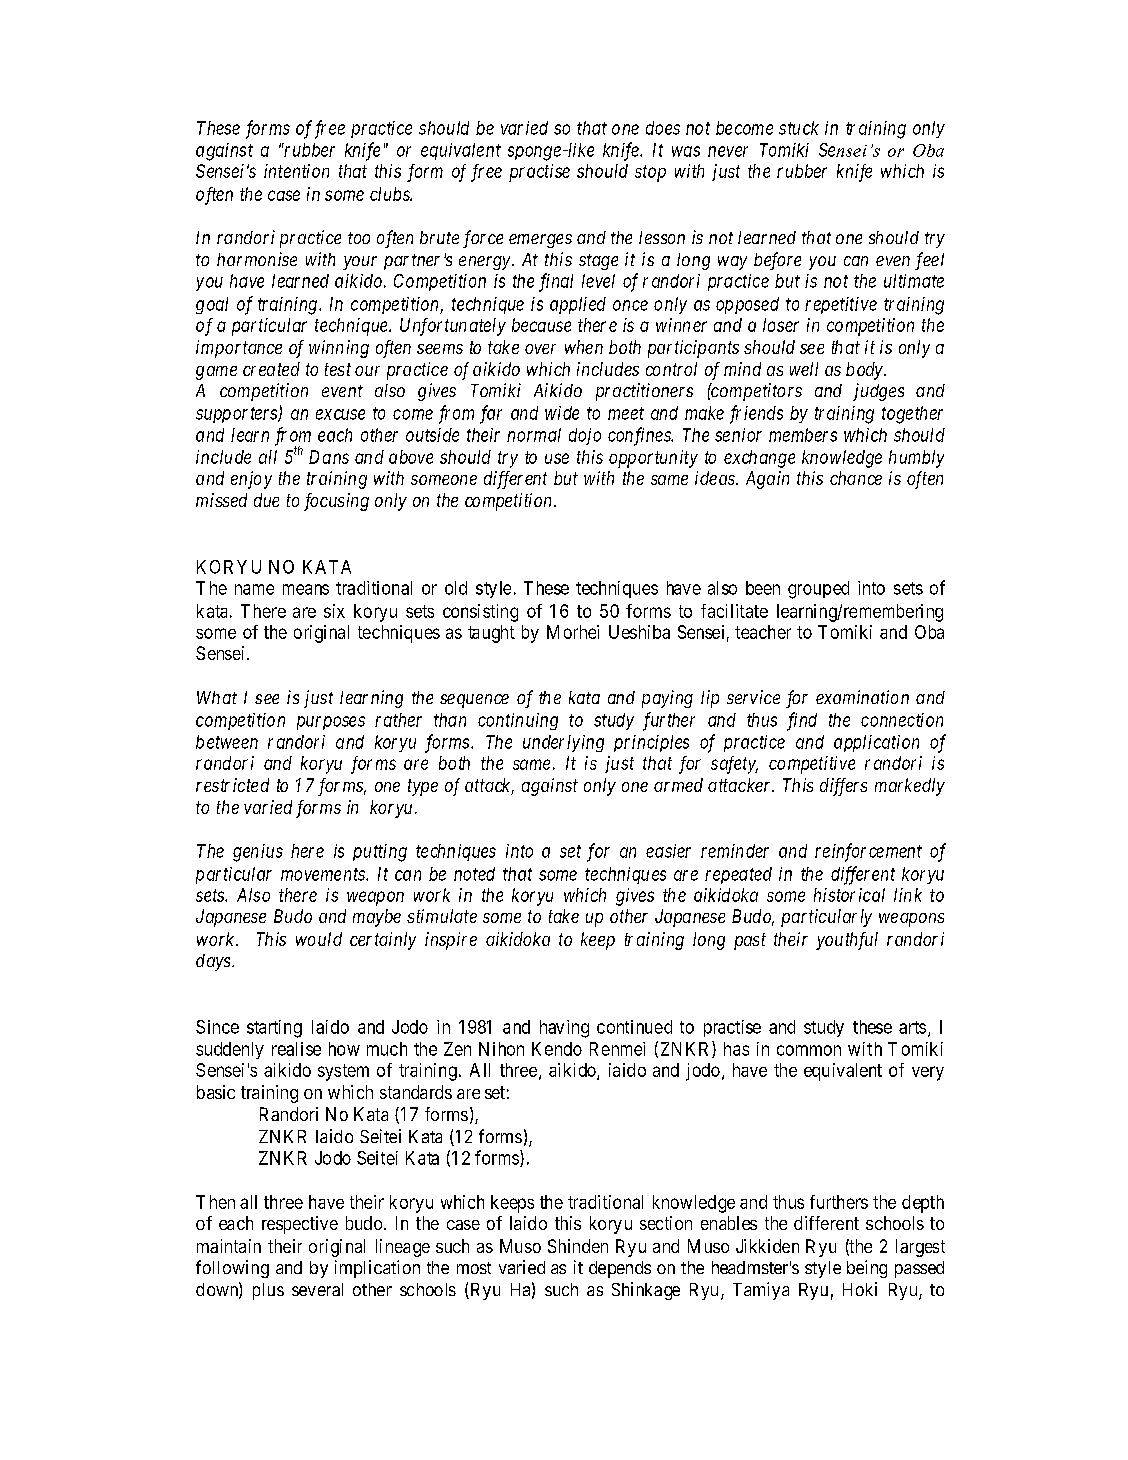 This document has width=1128, height=1460. Describe the element at coordinates (650, 173) in the document. I see `stop` at that location.
